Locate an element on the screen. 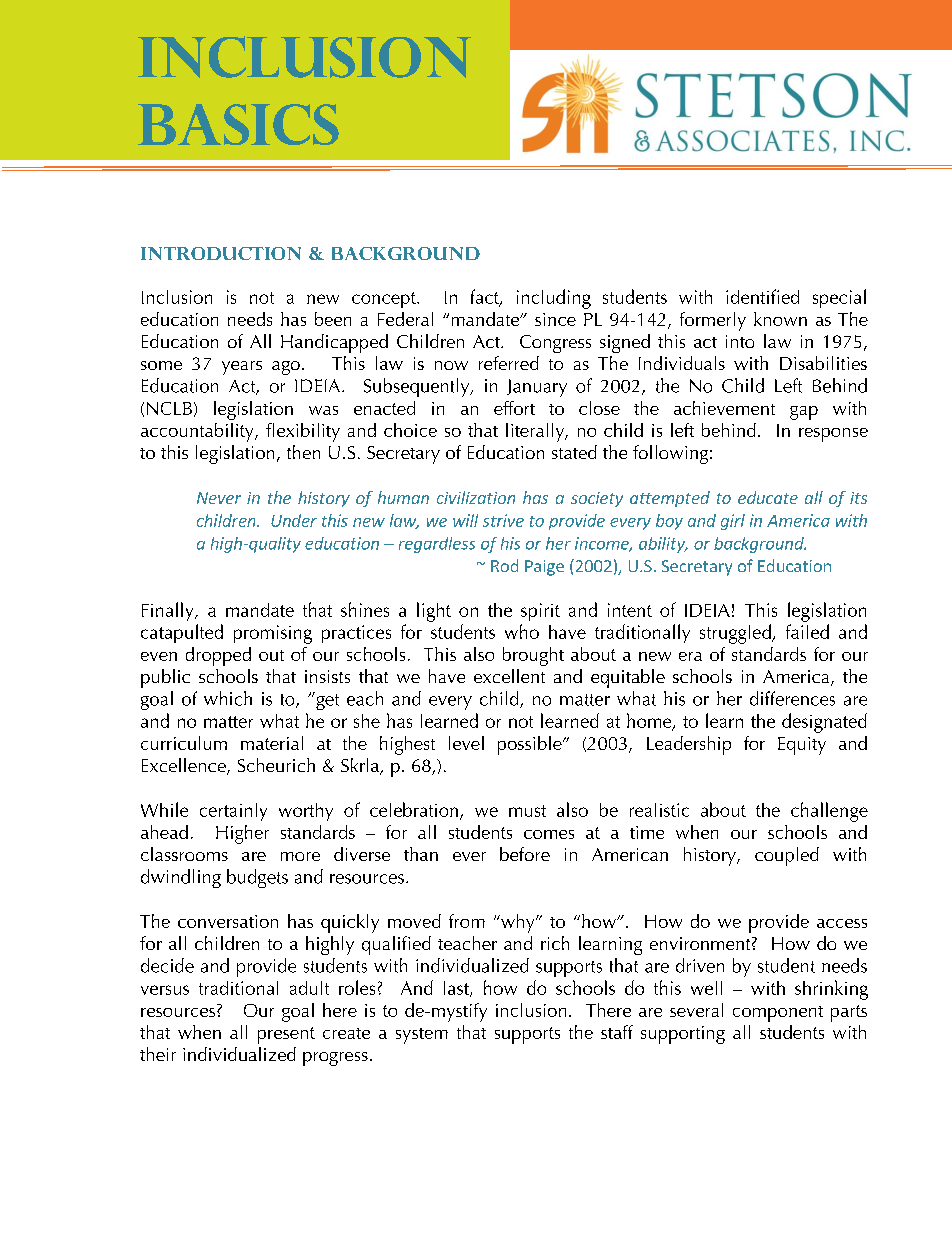  component is located at coordinates (778, 1014).
